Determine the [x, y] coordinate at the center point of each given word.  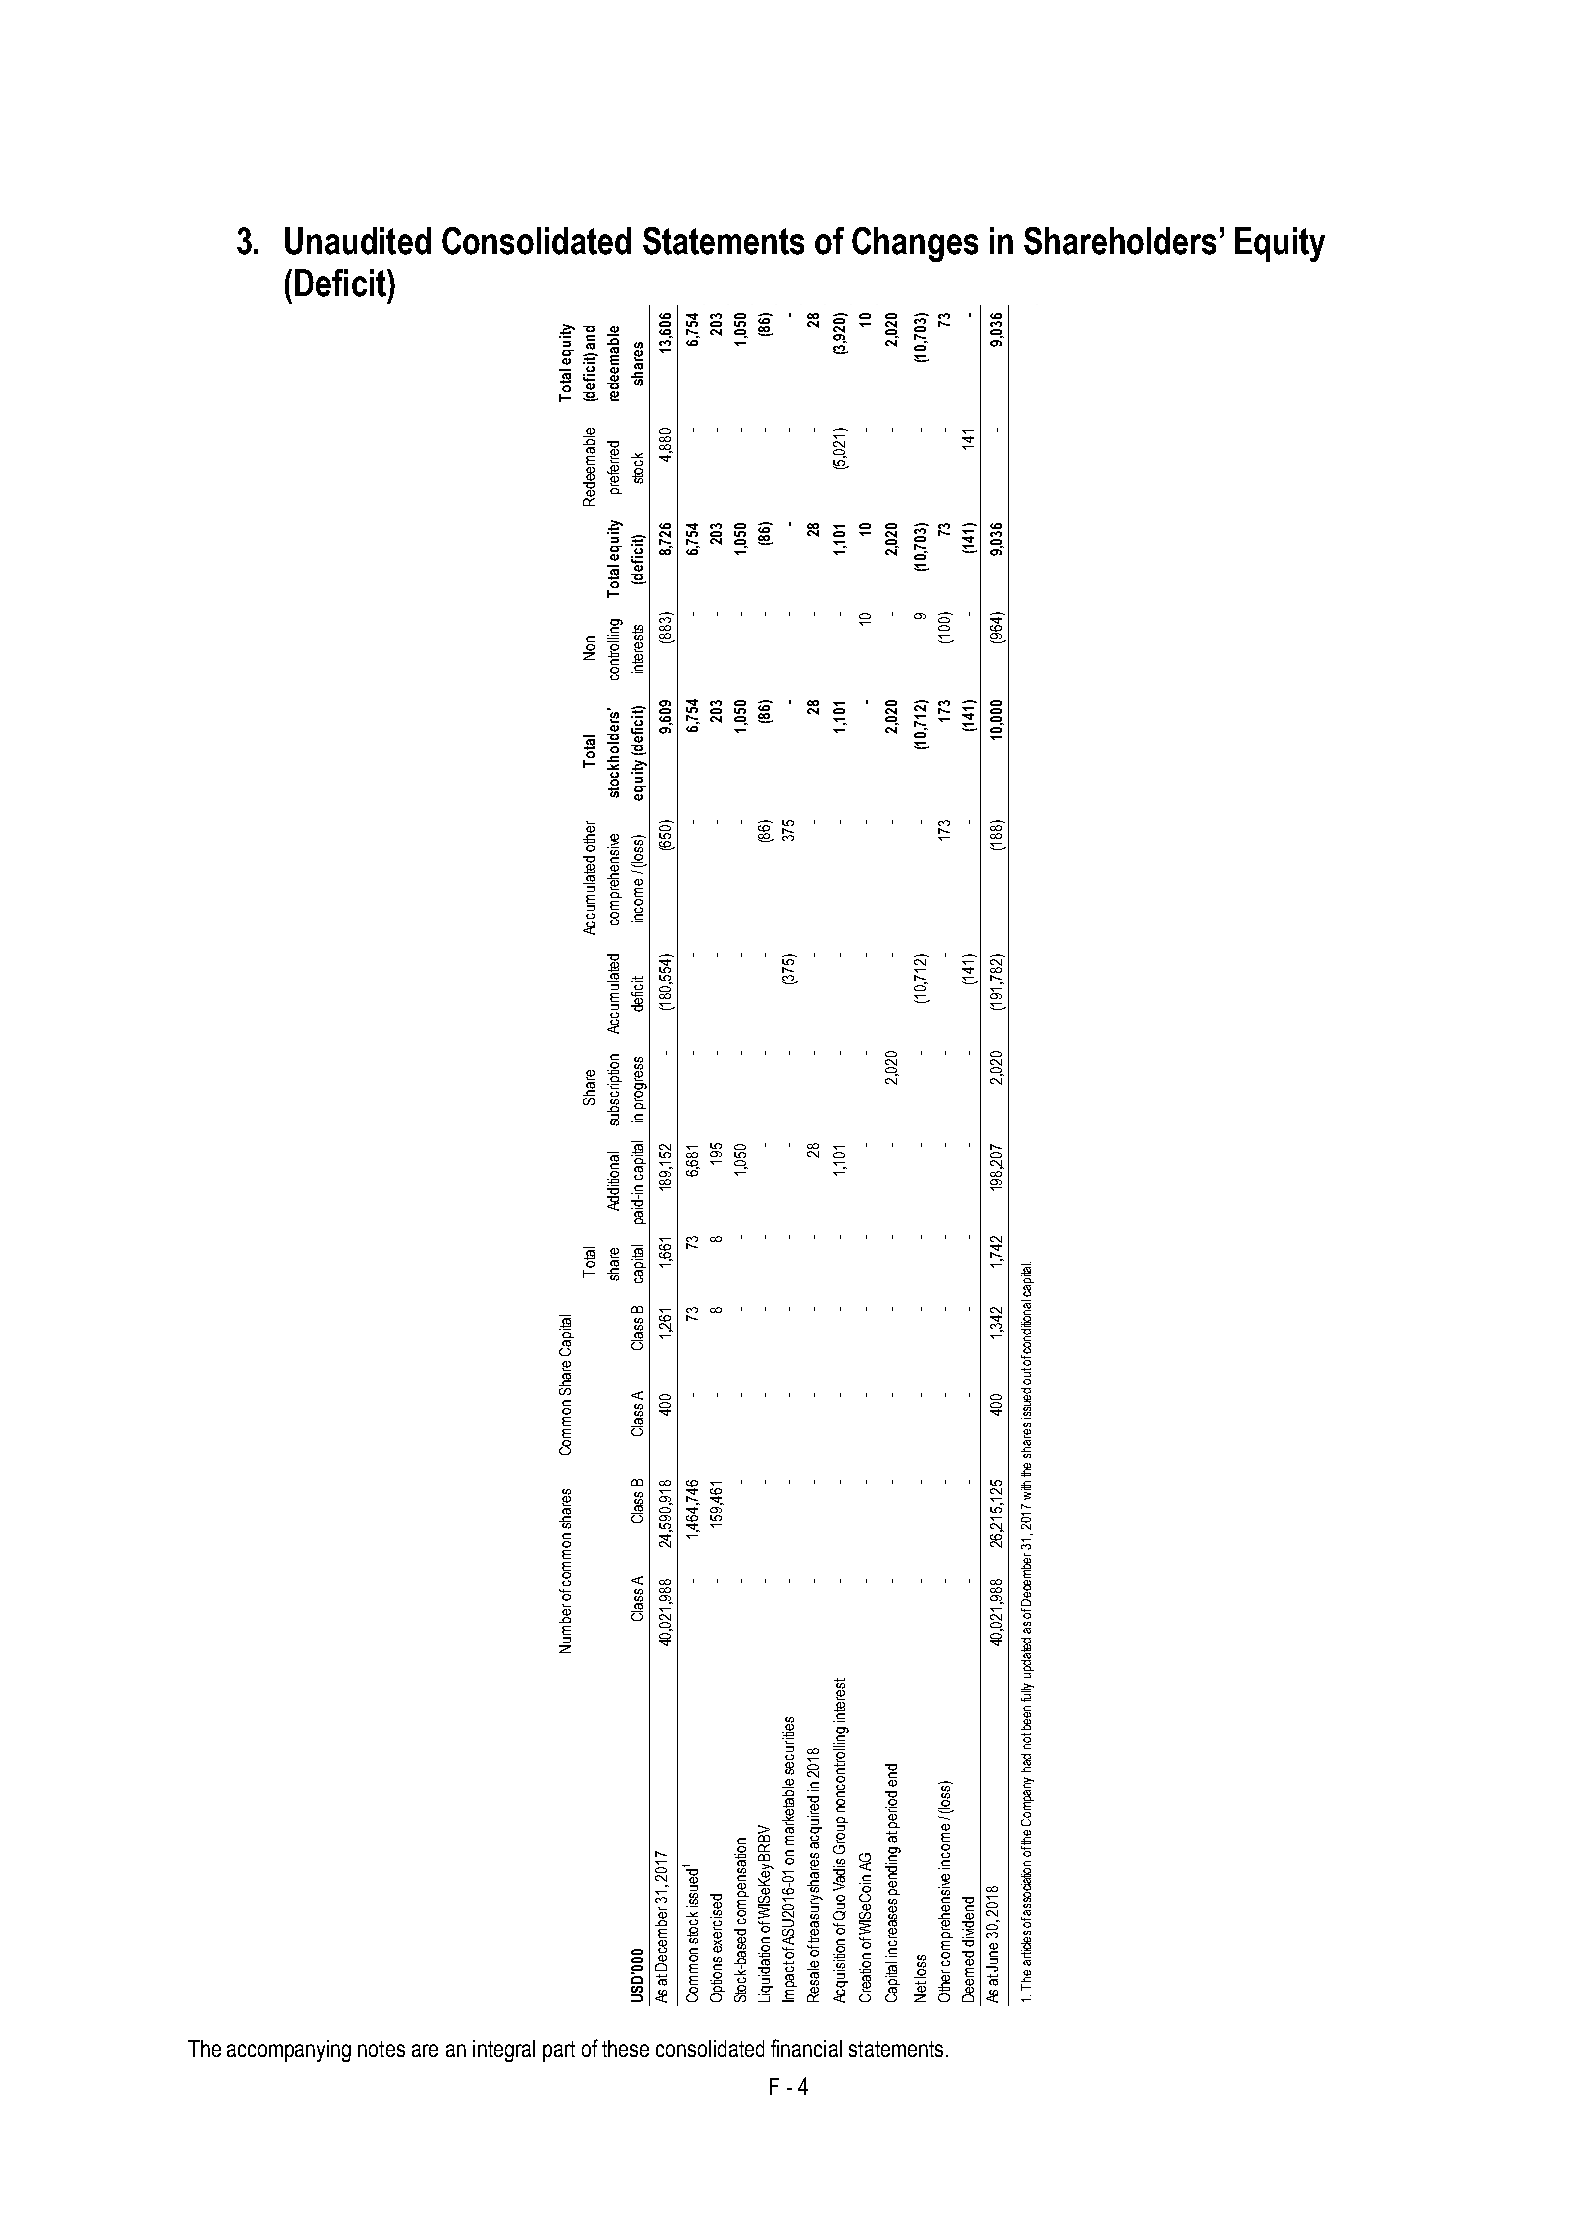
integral [504, 2051]
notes [381, 2049]
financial [806, 2048]
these [625, 2048]
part [559, 2051]
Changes [915, 244]
